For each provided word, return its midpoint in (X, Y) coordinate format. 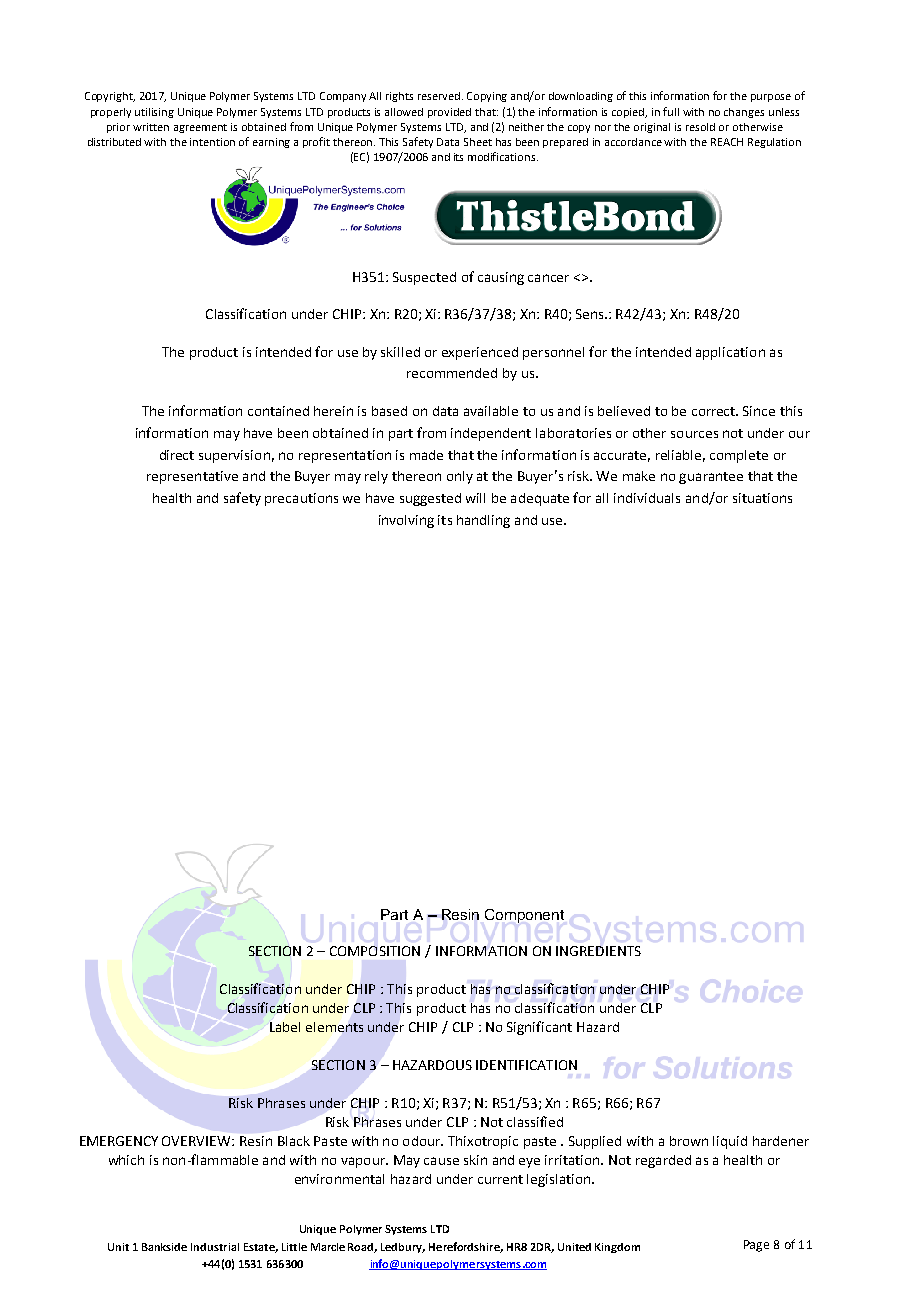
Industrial (215, 1247)
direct (177, 455)
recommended (452, 373)
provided (449, 113)
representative (192, 477)
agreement (200, 128)
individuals (647, 498)
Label (285, 1027)
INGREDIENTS (598, 951)
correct (715, 411)
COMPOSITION (375, 951)
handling (483, 521)
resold (700, 127)
